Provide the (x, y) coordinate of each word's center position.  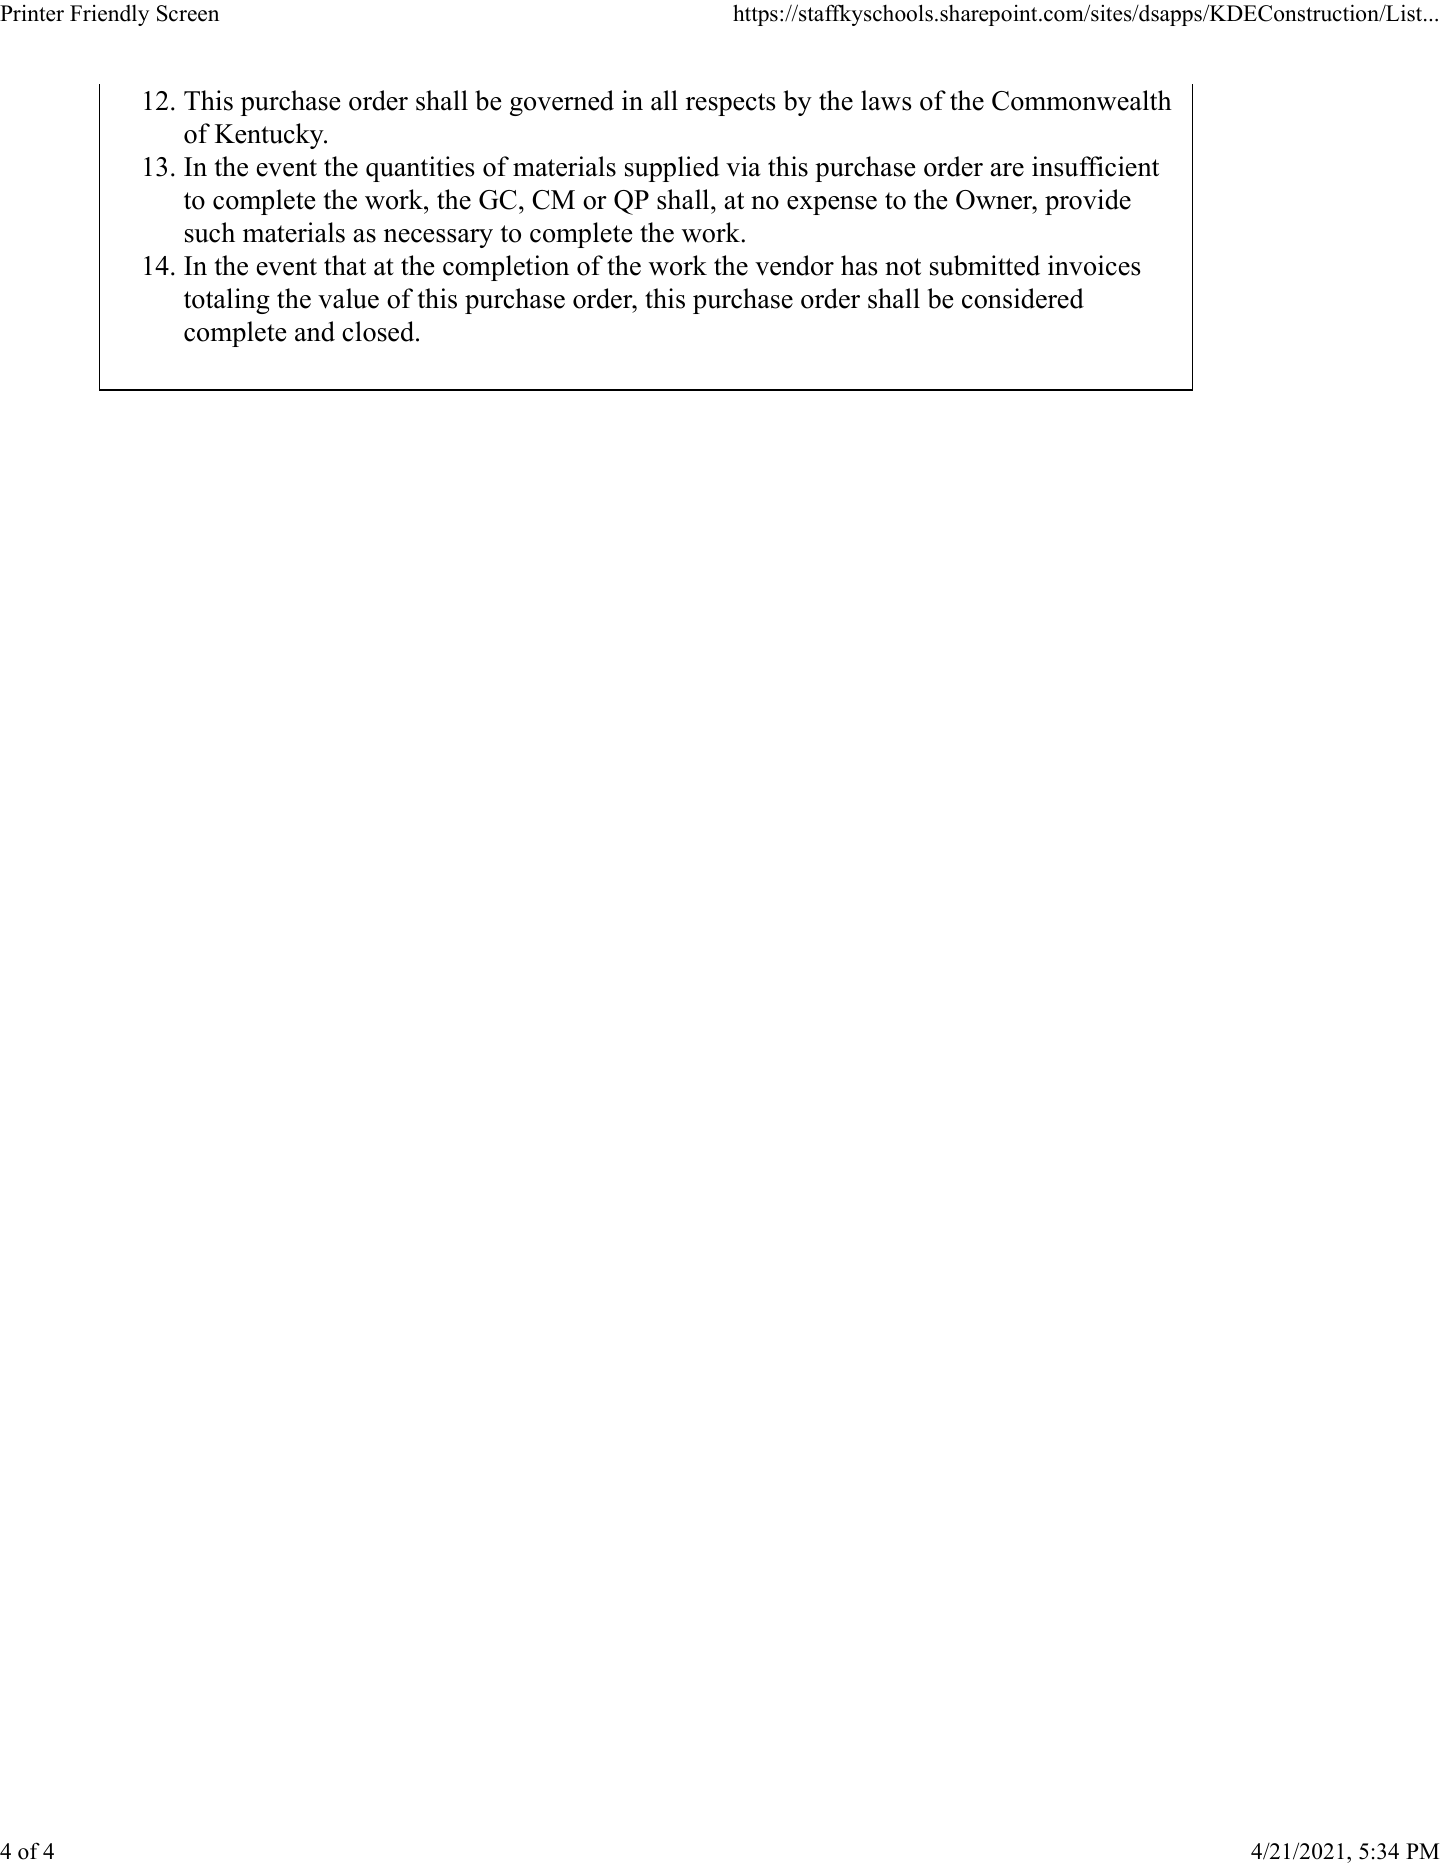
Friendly (109, 15)
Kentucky (270, 136)
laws (886, 100)
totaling (227, 301)
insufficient (1095, 166)
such (210, 232)
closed (379, 331)
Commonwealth (1082, 100)
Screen (188, 13)
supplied (672, 169)
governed (562, 103)
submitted (985, 265)
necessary (438, 238)
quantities (420, 169)
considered (1023, 298)
